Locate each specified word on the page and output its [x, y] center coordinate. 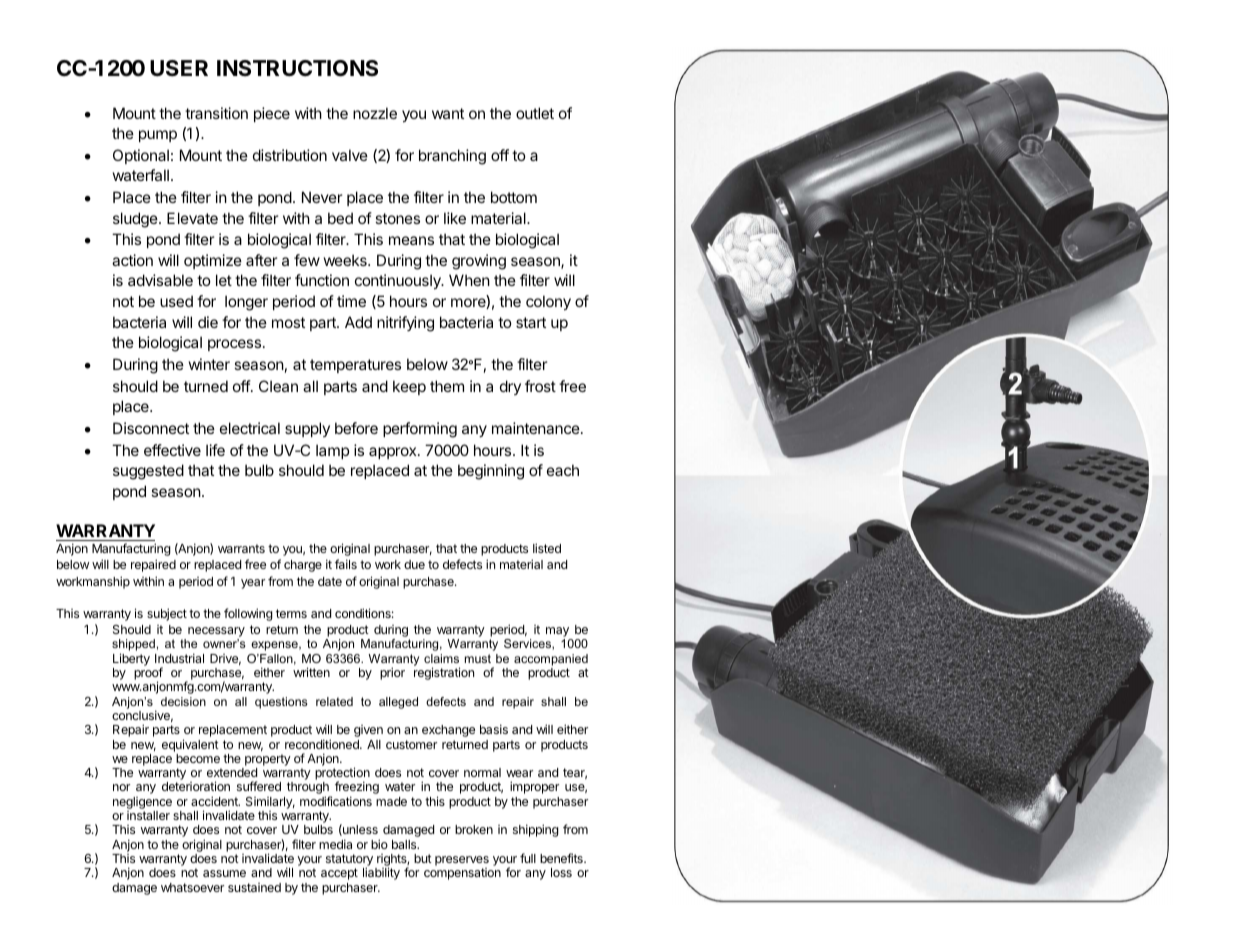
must [478, 658]
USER [179, 68]
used [176, 301]
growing [479, 262]
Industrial [179, 658]
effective [172, 450]
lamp [332, 451]
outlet [535, 113]
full [528, 858]
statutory [349, 861]
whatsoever [192, 887]
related [334, 701]
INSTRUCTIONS [297, 68]
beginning [491, 472]
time [351, 301]
